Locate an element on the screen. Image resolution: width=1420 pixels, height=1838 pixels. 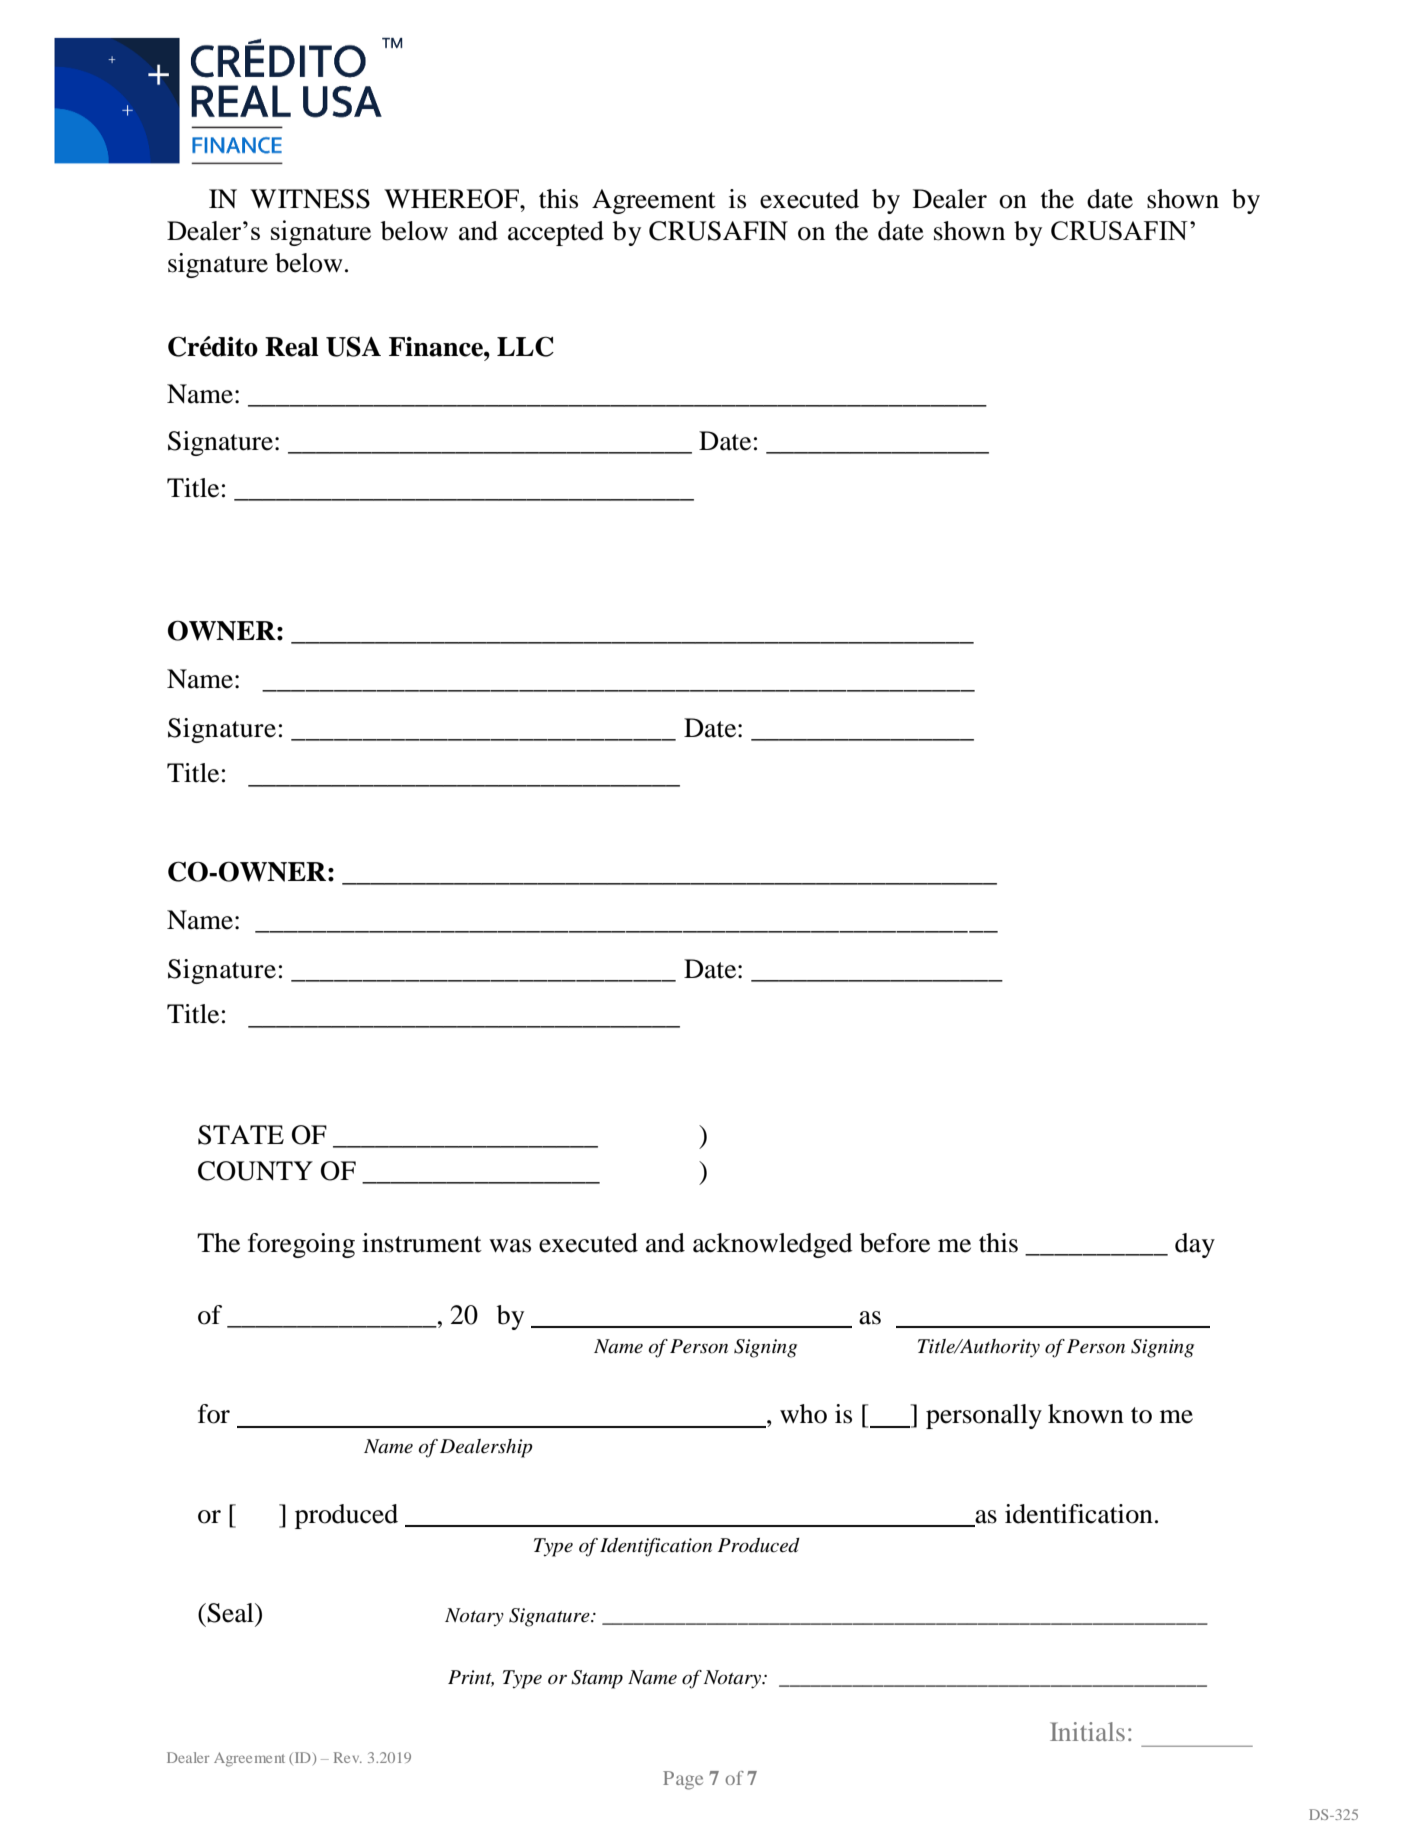
STATE is located at coordinates (241, 1135).
